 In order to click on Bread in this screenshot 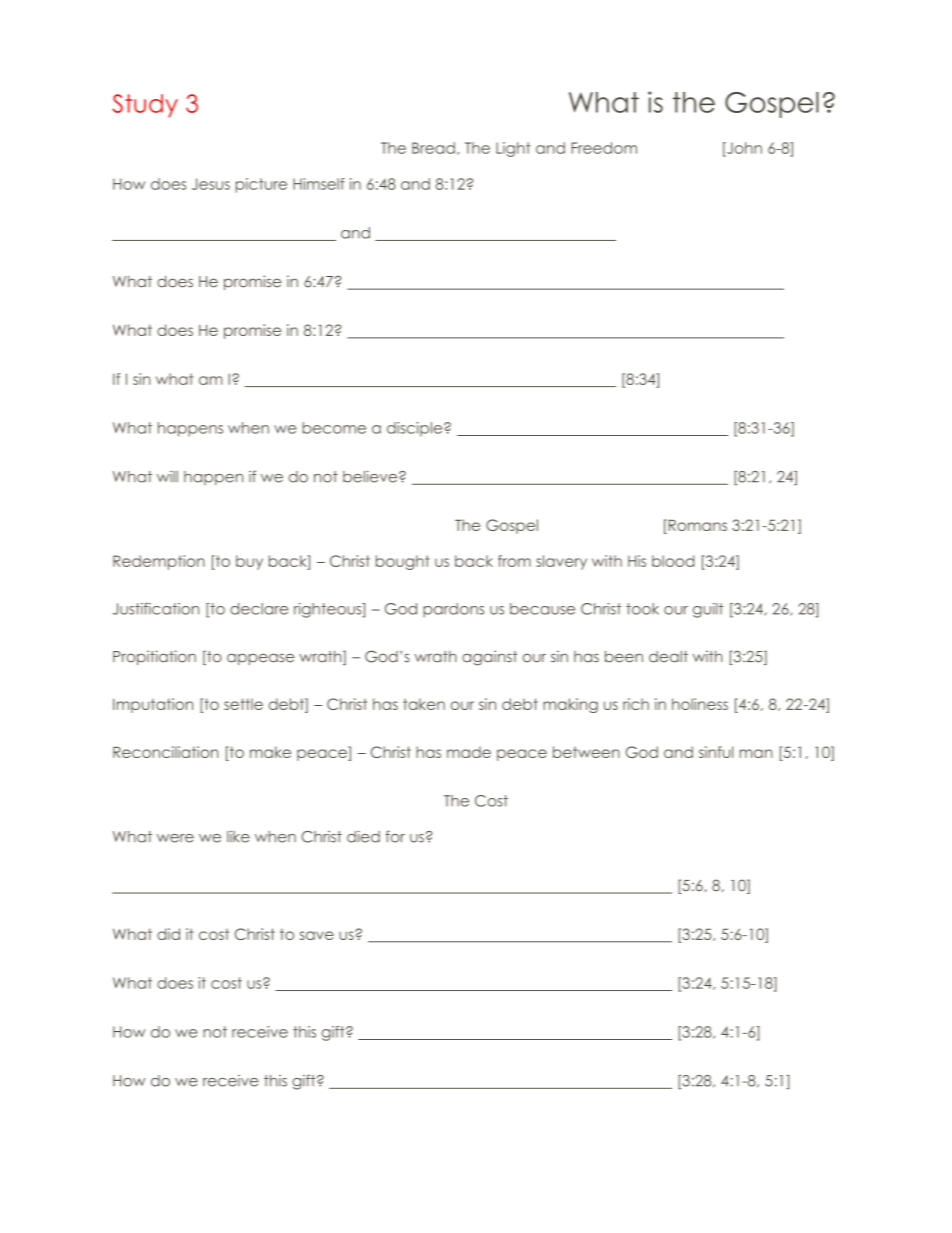, I will do `click(433, 148)`.
